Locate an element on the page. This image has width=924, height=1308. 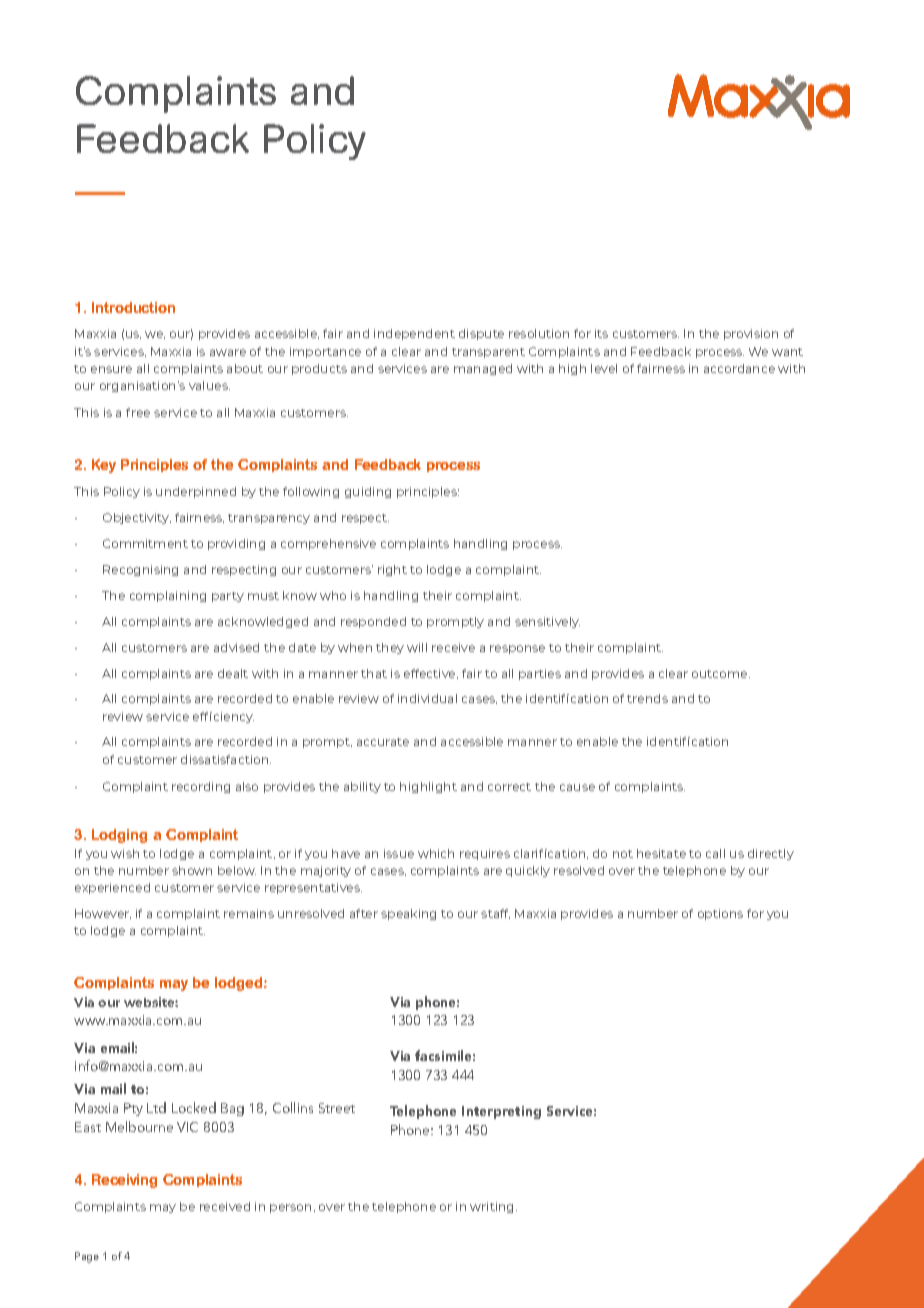
call is located at coordinates (715, 853).
